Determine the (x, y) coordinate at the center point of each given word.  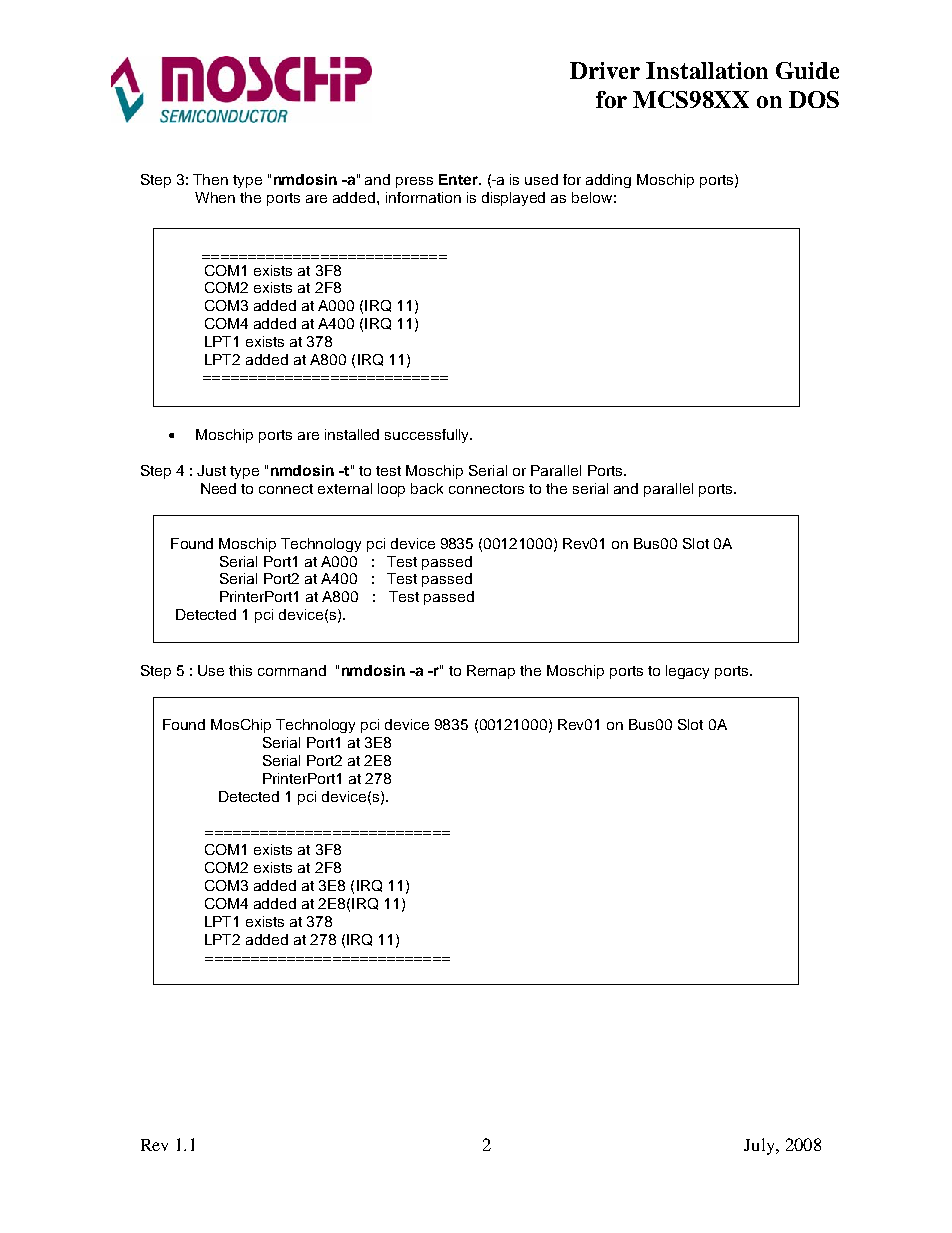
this (240, 670)
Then (210, 179)
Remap (491, 672)
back (427, 488)
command (292, 670)
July (760, 1146)
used (541, 179)
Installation (707, 70)
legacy (687, 672)
